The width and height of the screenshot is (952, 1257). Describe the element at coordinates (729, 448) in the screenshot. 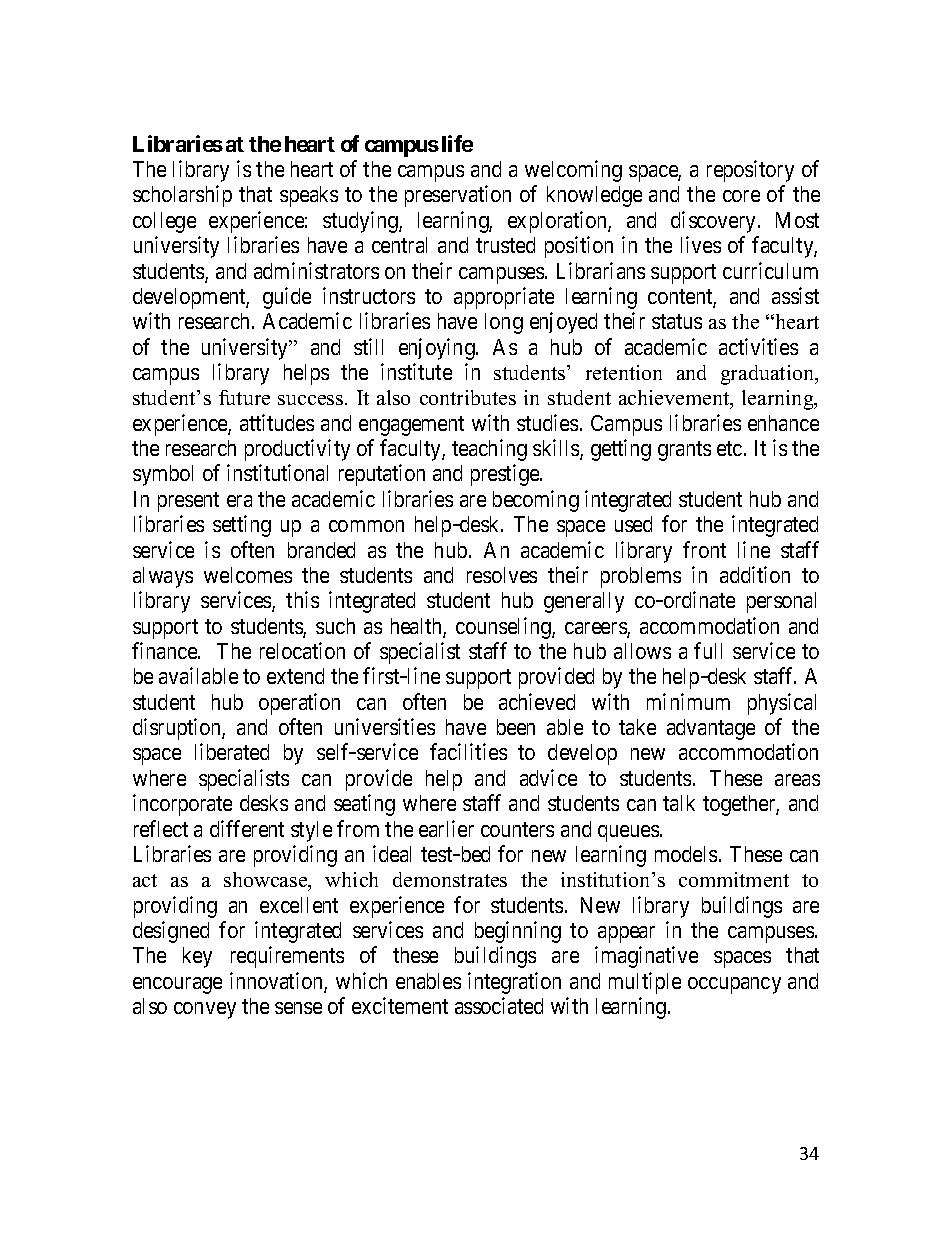

I see `etc` at that location.
